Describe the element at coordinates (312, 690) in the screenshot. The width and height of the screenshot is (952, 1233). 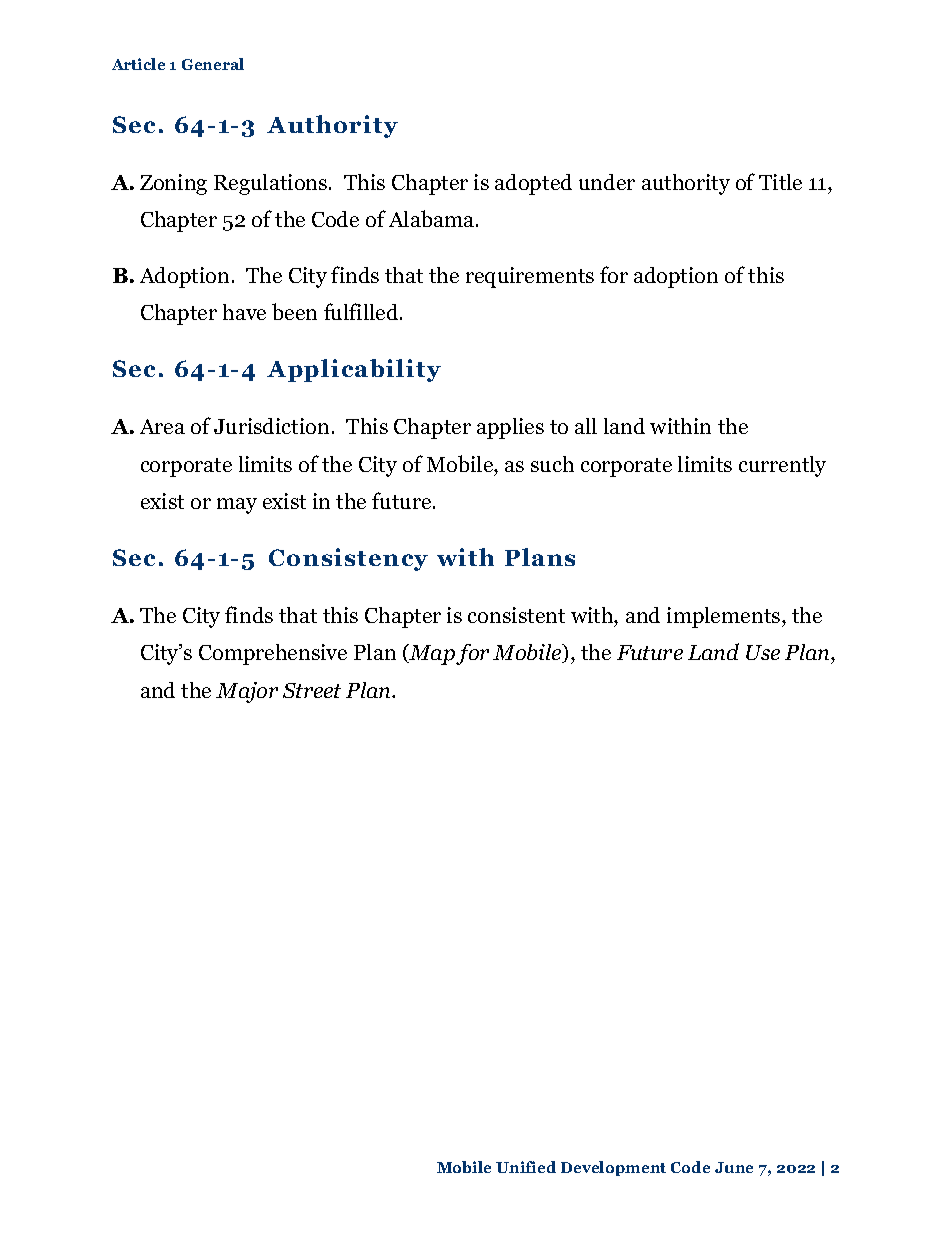
I see `Street` at that location.
